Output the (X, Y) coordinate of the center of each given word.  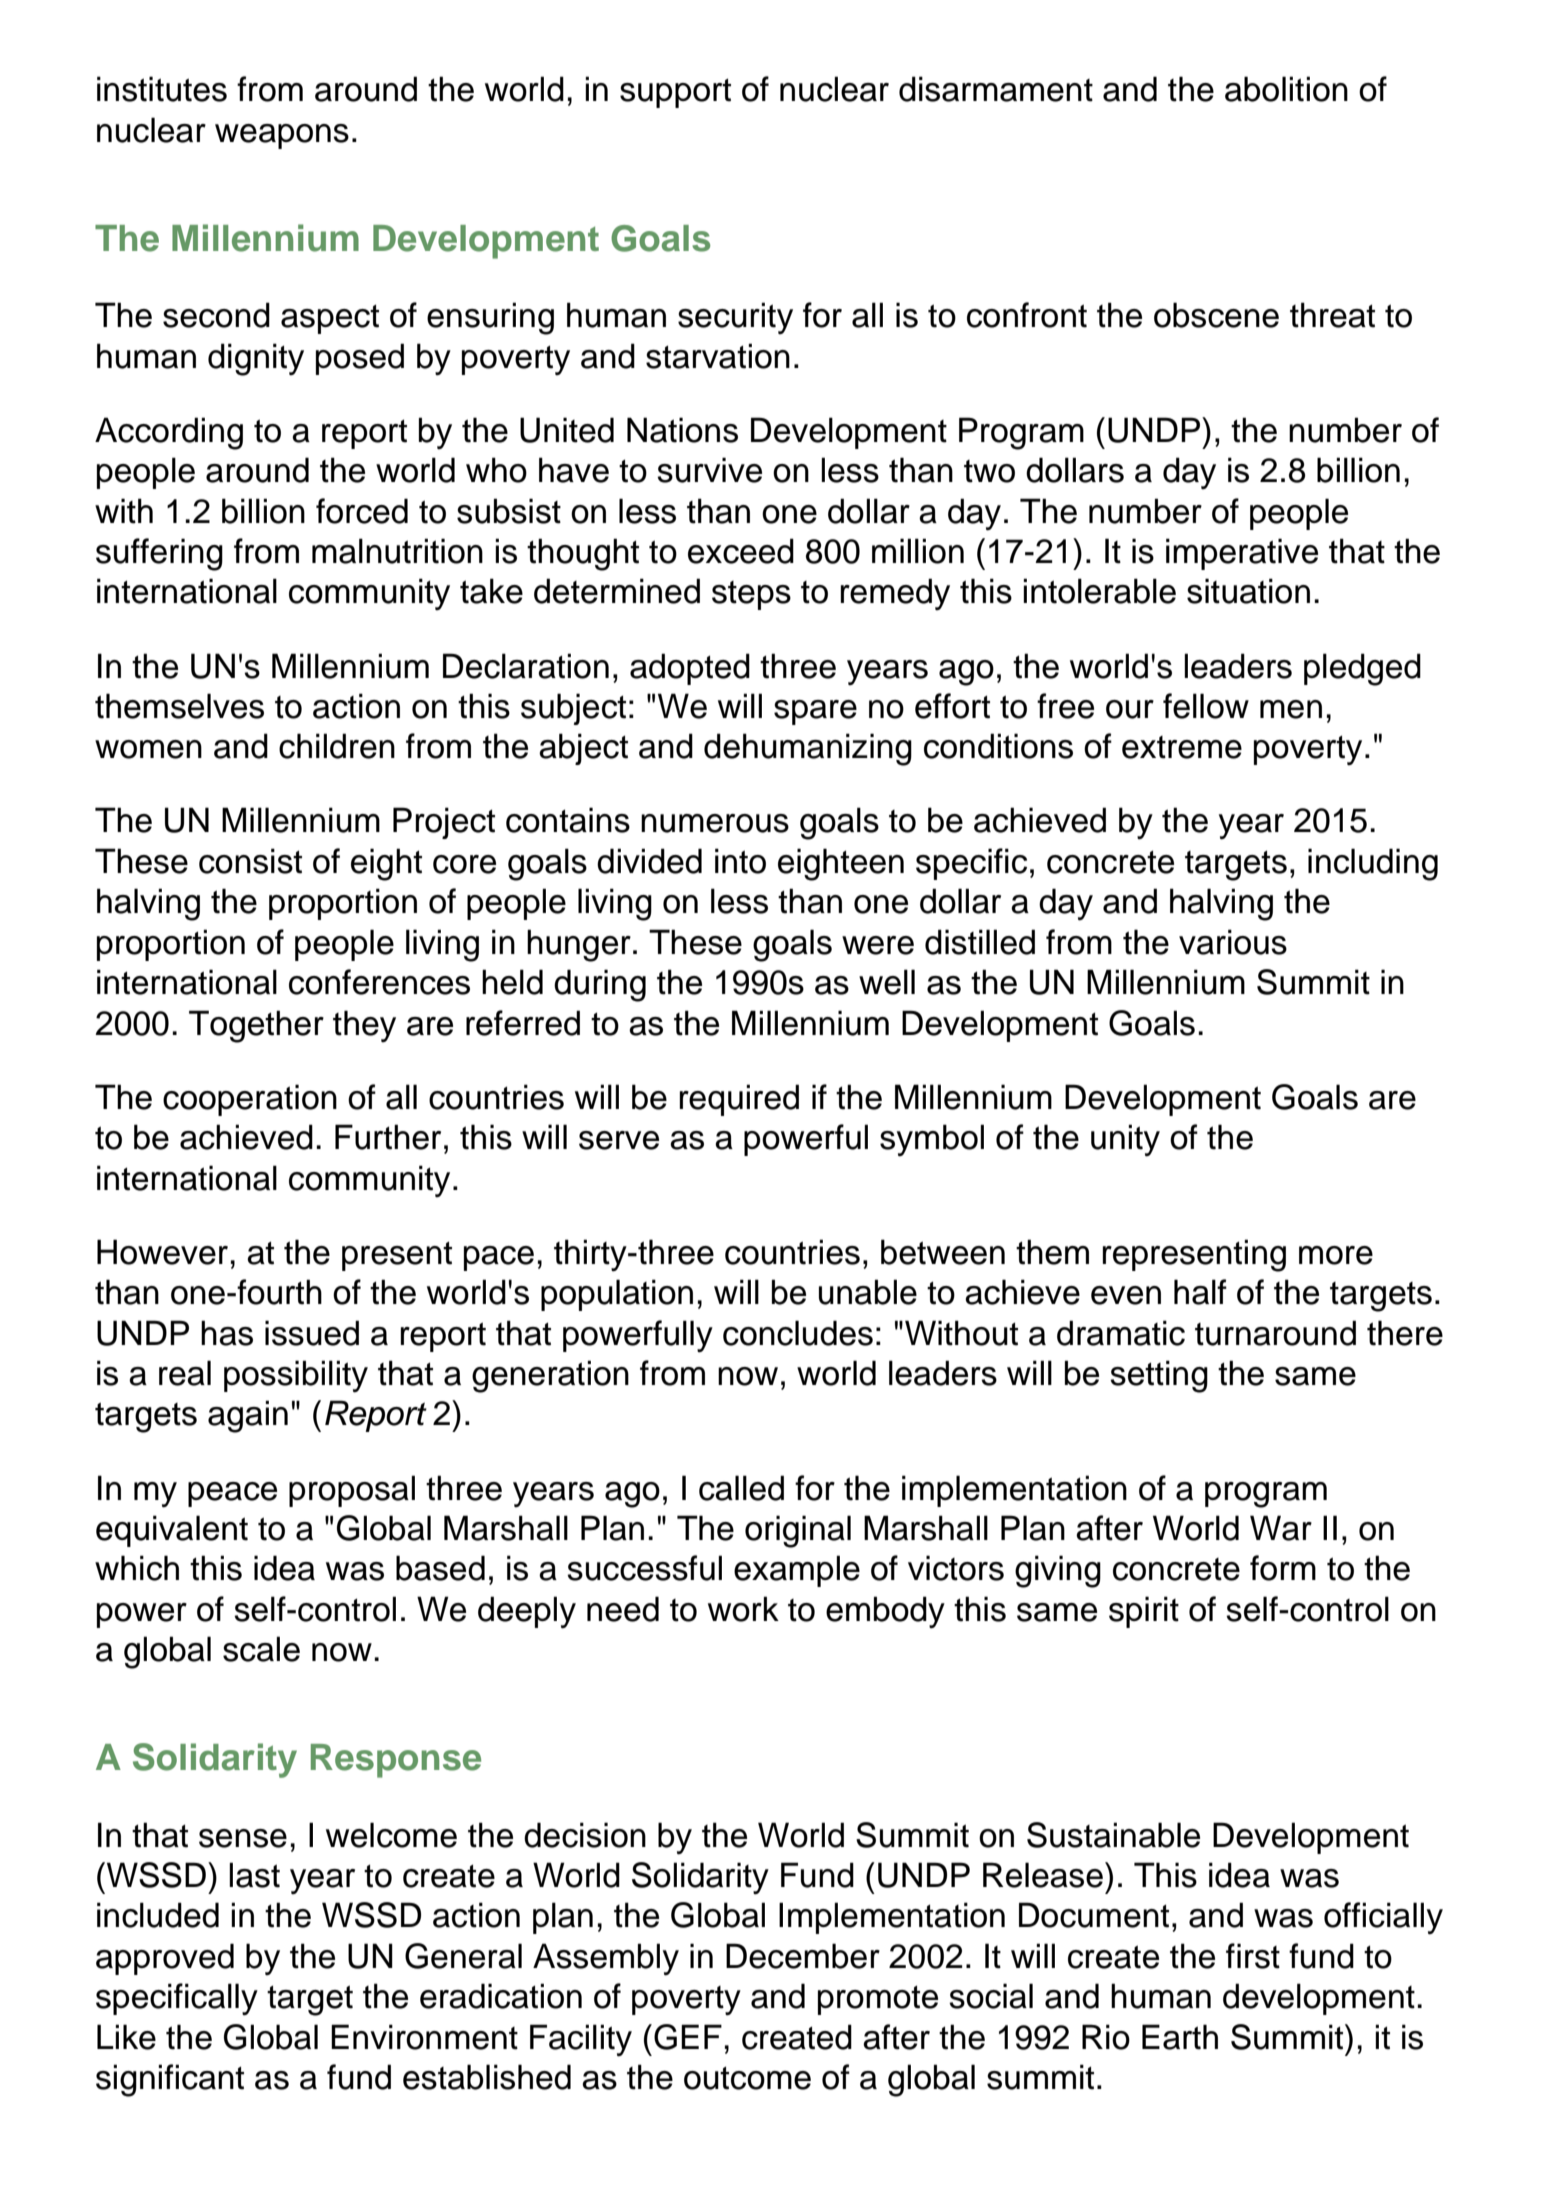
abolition (1286, 89)
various (1233, 942)
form (1283, 1568)
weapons (282, 136)
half (1200, 1292)
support (675, 93)
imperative (1242, 554)
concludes (798, 1333)
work (743, 1609)
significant (170, 2080)
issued (312, 1333)
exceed (741, 551)
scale (261, 1649)
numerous (715, 823)
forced (362, 511)
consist (250, 861)
